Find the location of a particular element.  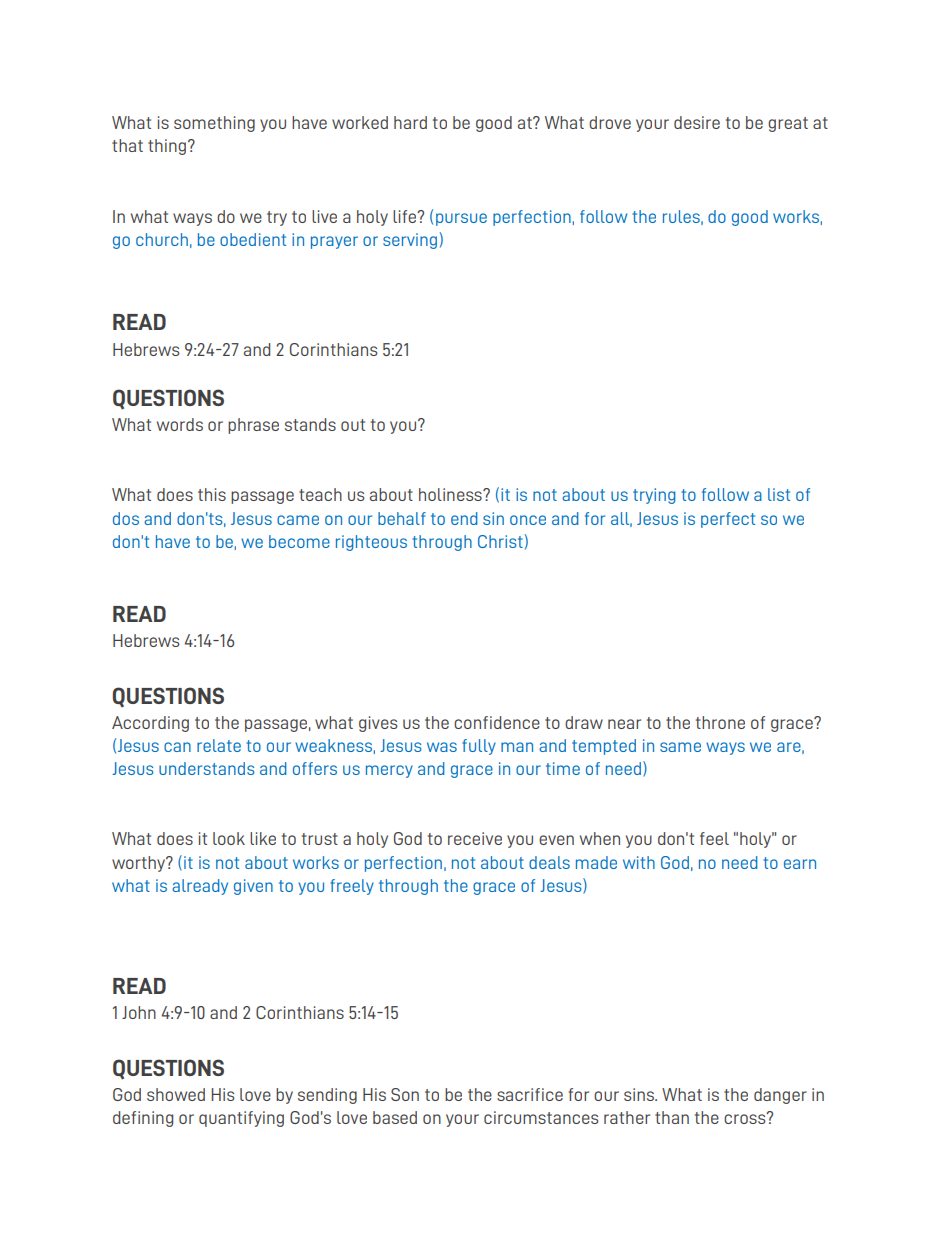

desire is located at coordinates (697, 122).
